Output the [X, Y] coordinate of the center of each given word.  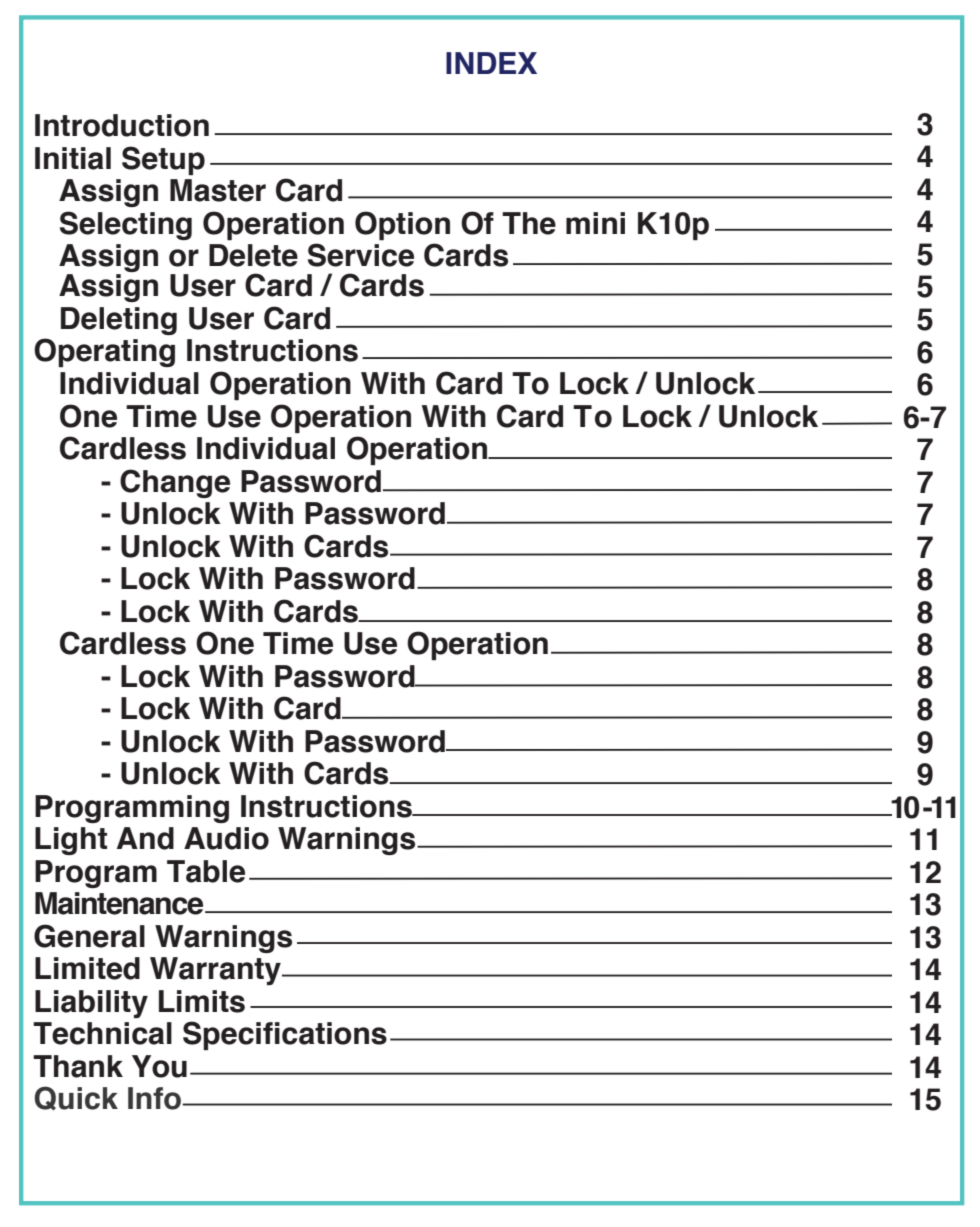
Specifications [285, 1035]
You [159, 1066]
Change [175, 483]
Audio [226, 838]
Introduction [122, 125]
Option [402, 225]
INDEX [491, 63]
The [529, 223]
